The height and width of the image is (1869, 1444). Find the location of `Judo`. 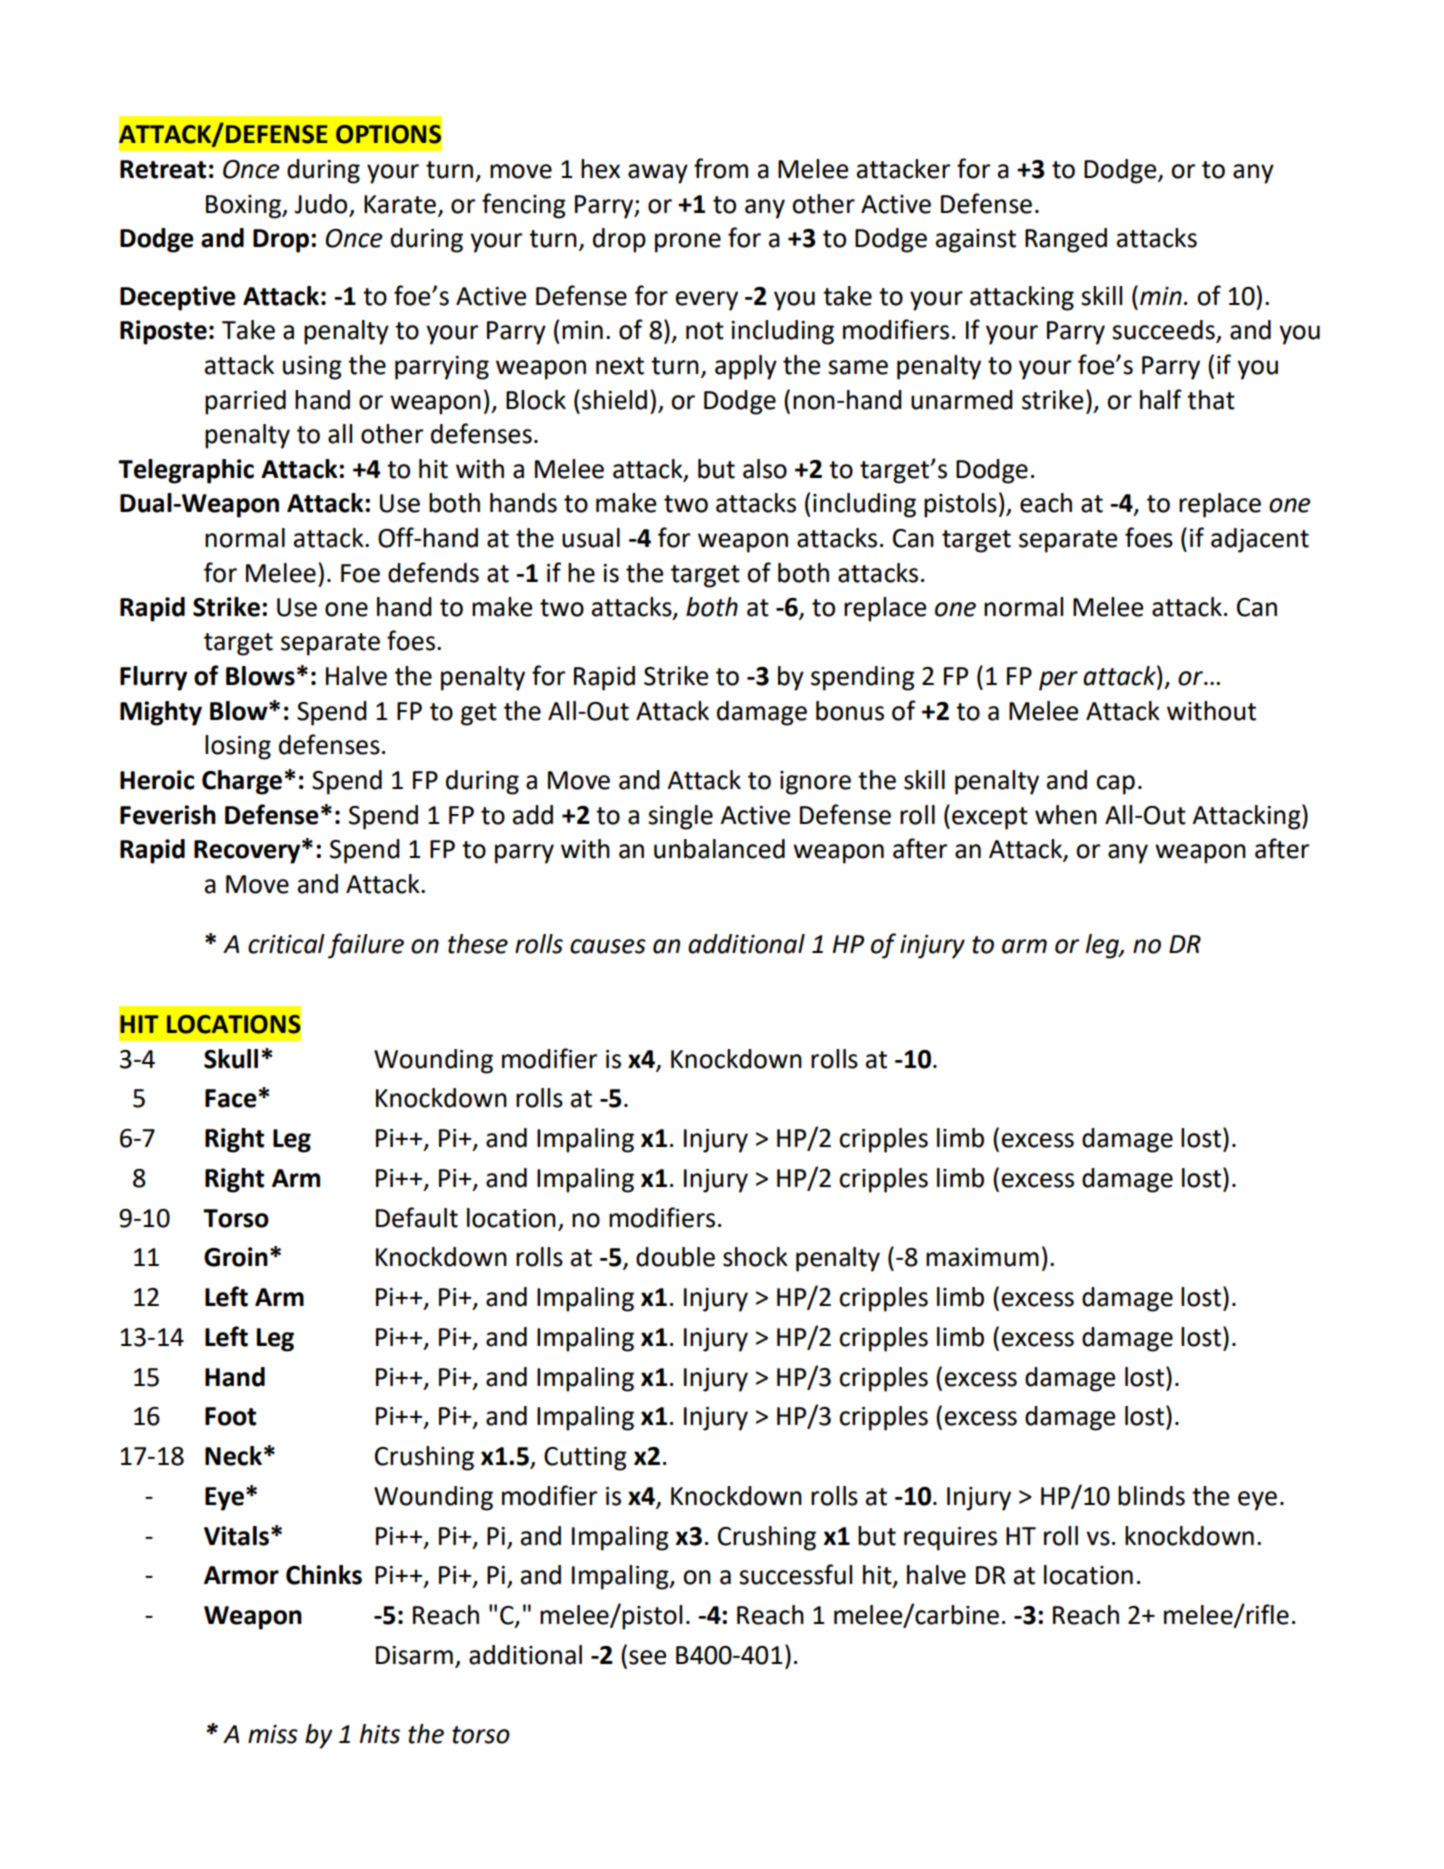

Judo is located at coordinates (322, 205).
